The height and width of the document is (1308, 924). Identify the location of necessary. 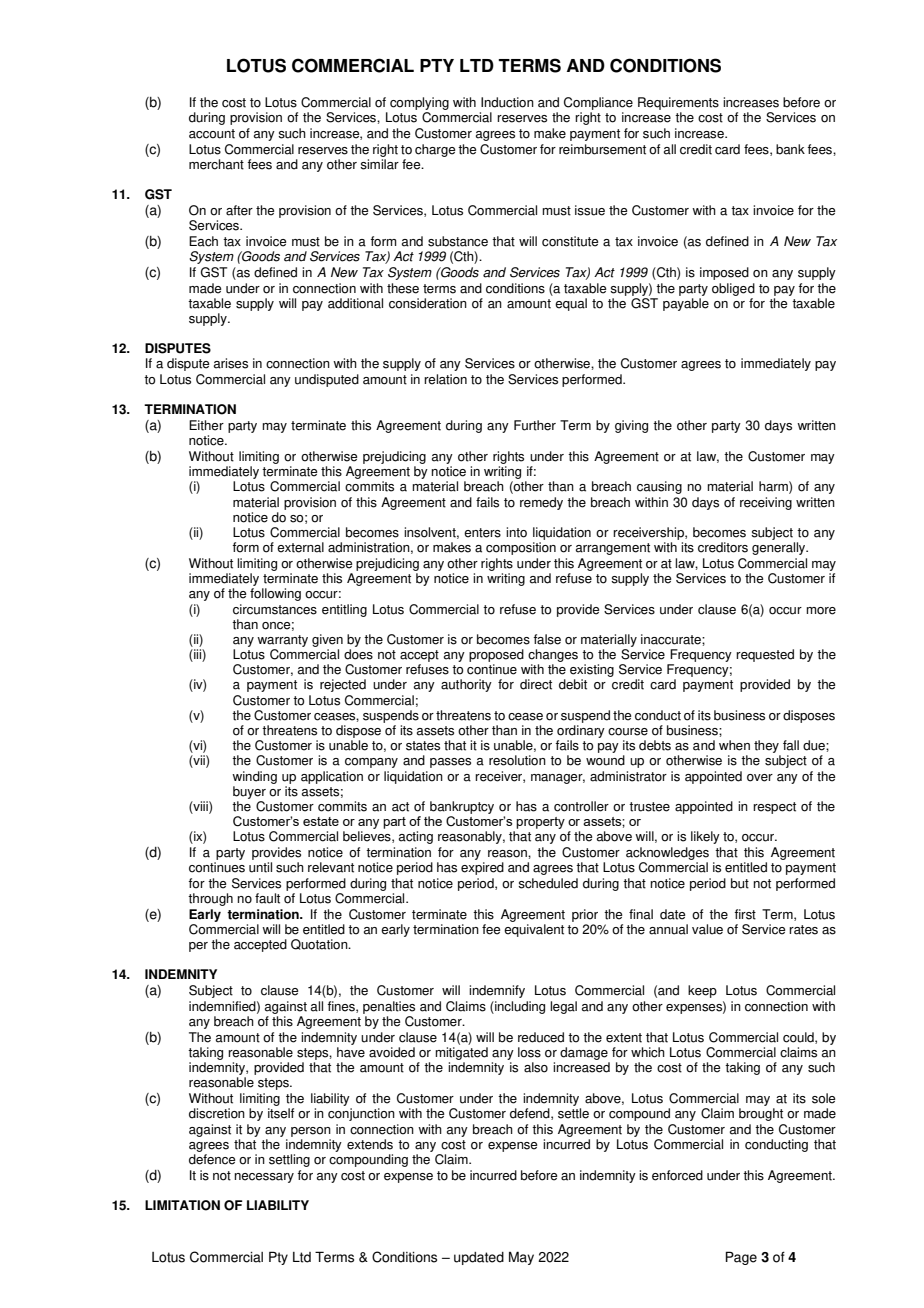
(264, 1178).
